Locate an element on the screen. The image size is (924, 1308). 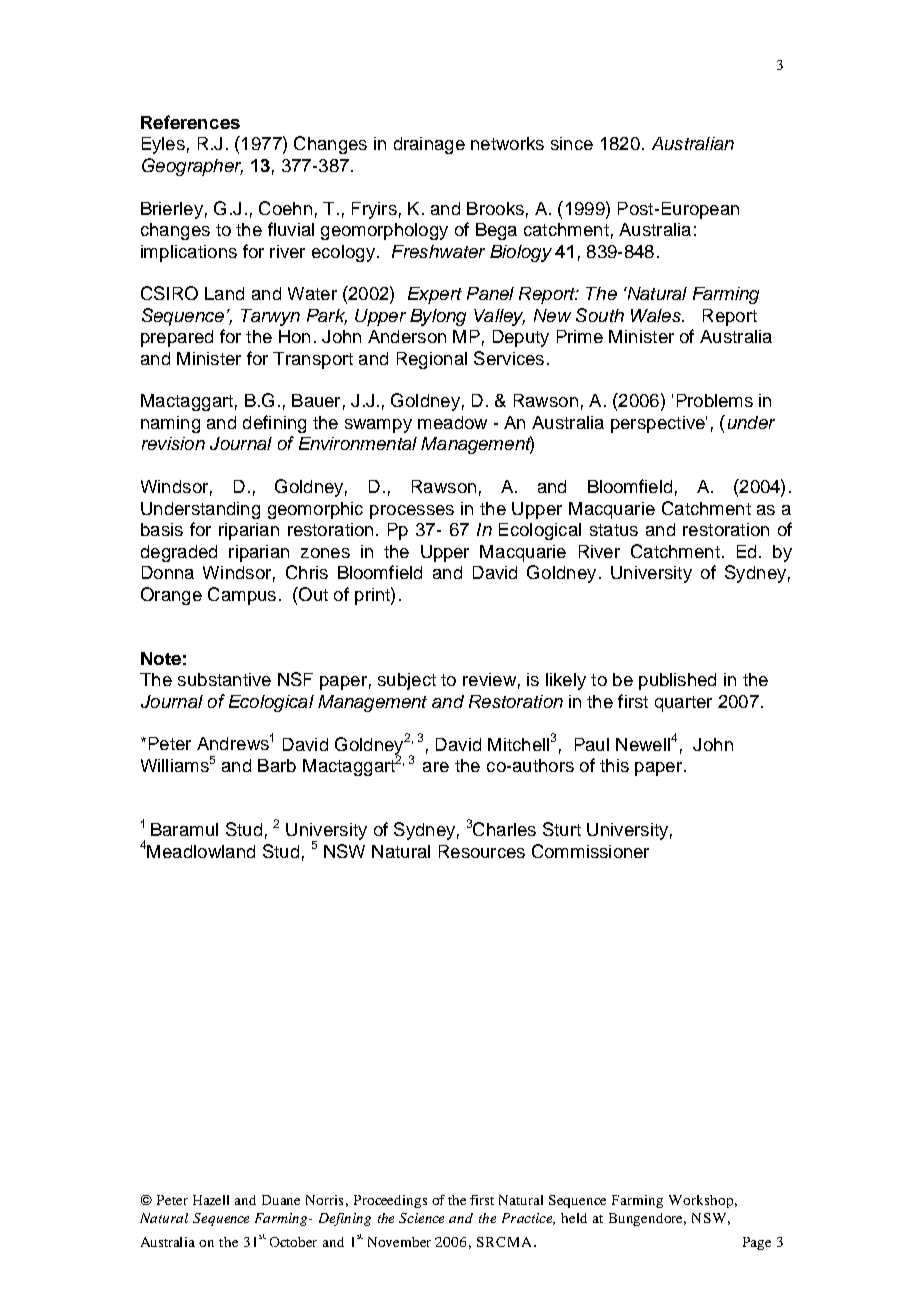
this is located at coordinates (614, 765).
